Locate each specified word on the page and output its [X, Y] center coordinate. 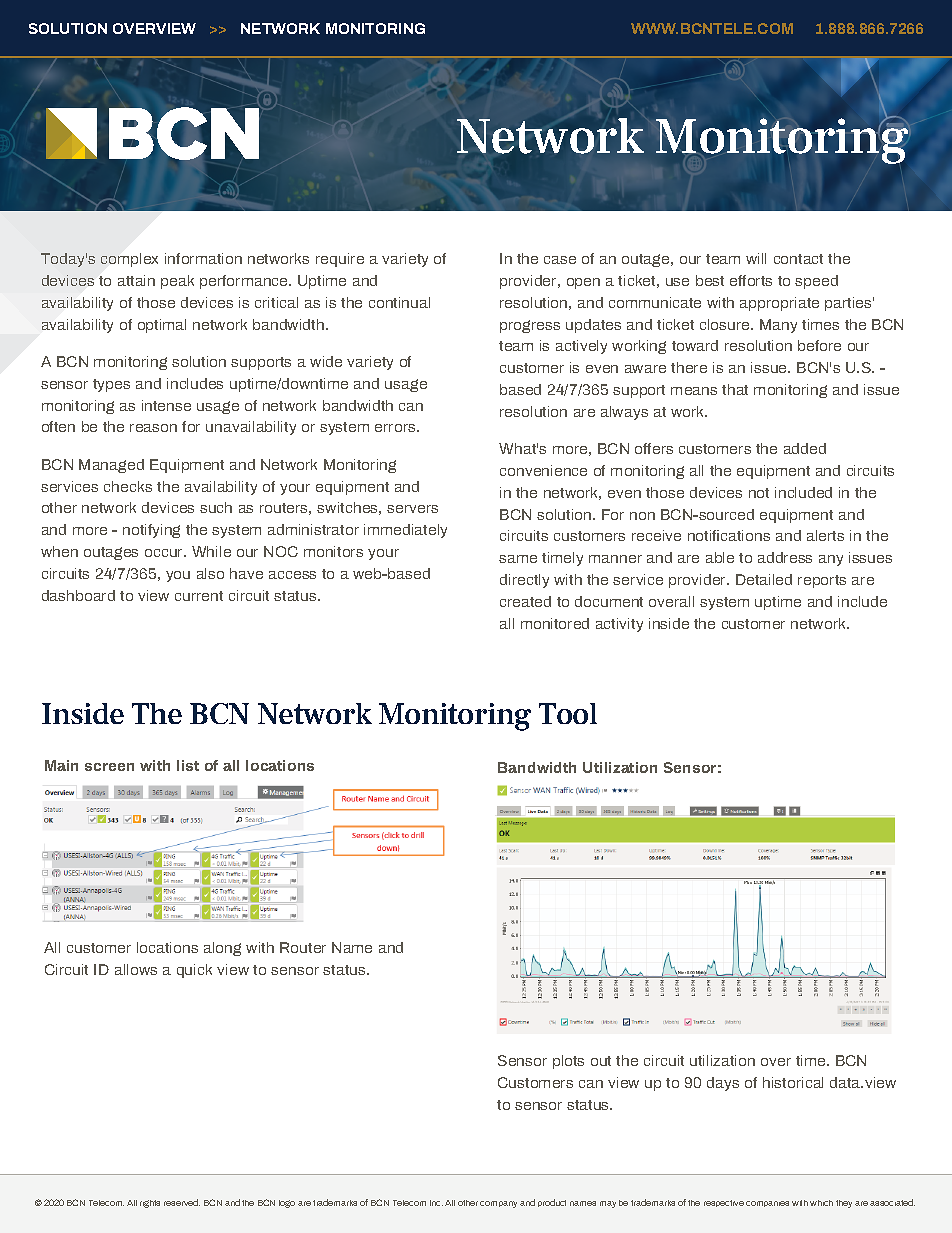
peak [177, 282]
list [188, 765]
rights [150, 1204]
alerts [825, 535]
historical [793, 1082]
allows [136, 969]
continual [399, 302]
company [498, 1204]
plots [568, 1062]
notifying [151, 531]
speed [816, 282]
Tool [568, 713]
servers [412, 509]
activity [619, 625]
